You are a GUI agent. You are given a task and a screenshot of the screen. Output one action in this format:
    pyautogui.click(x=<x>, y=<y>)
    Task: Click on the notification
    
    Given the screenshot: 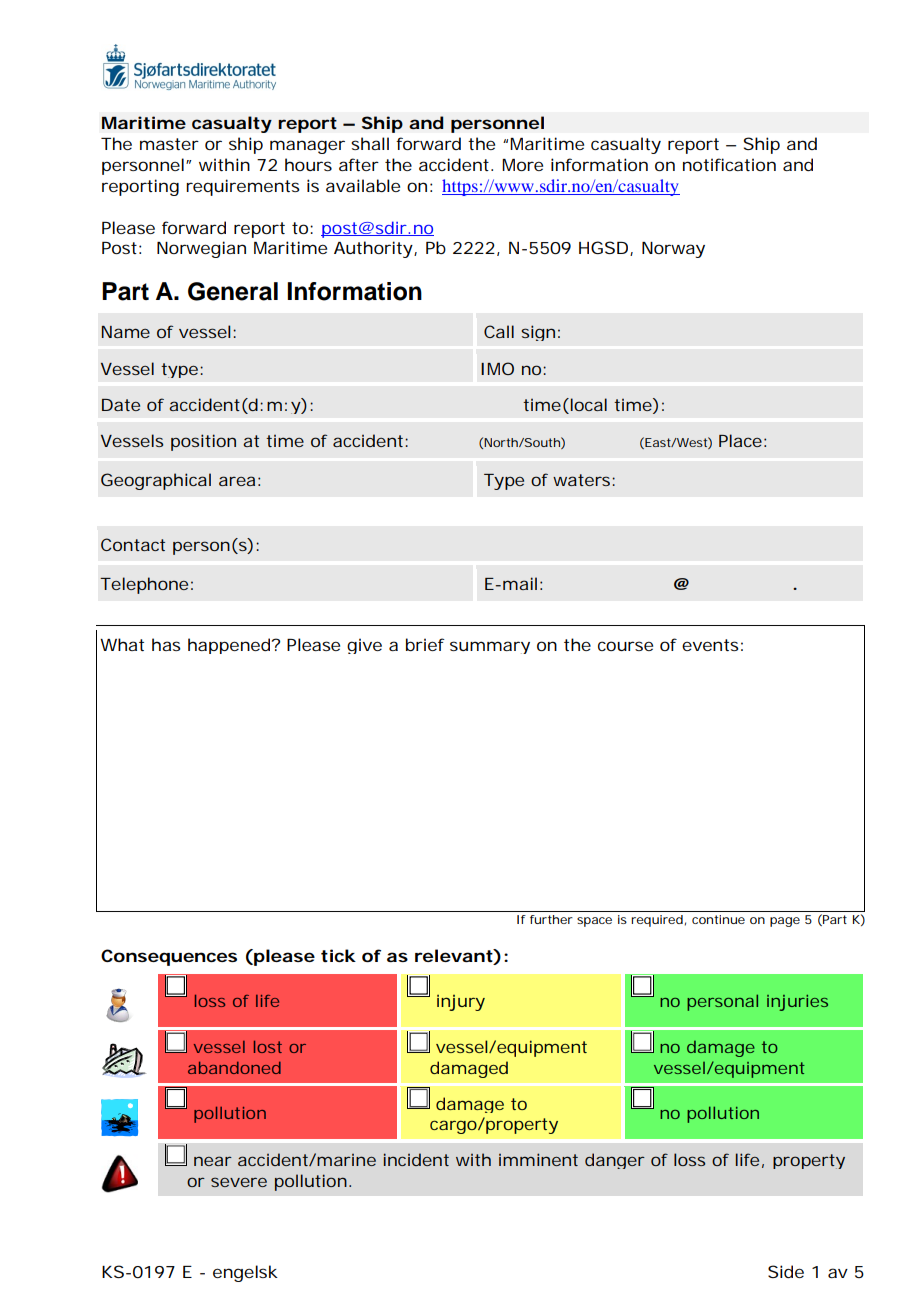 What is the action you would take?
    pyautogui.click(x=729, y=164)
